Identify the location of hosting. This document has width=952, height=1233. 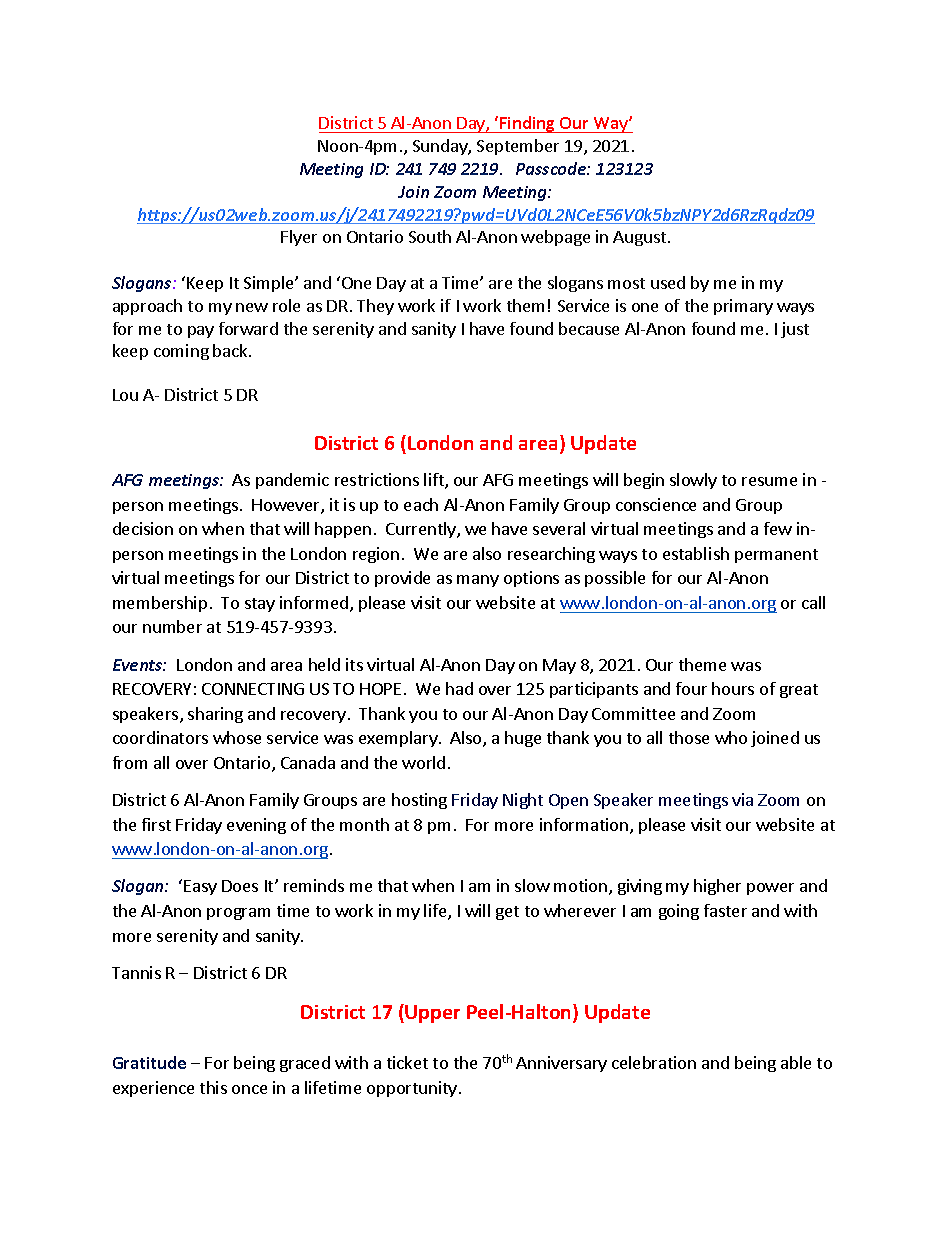
(419, 801).
